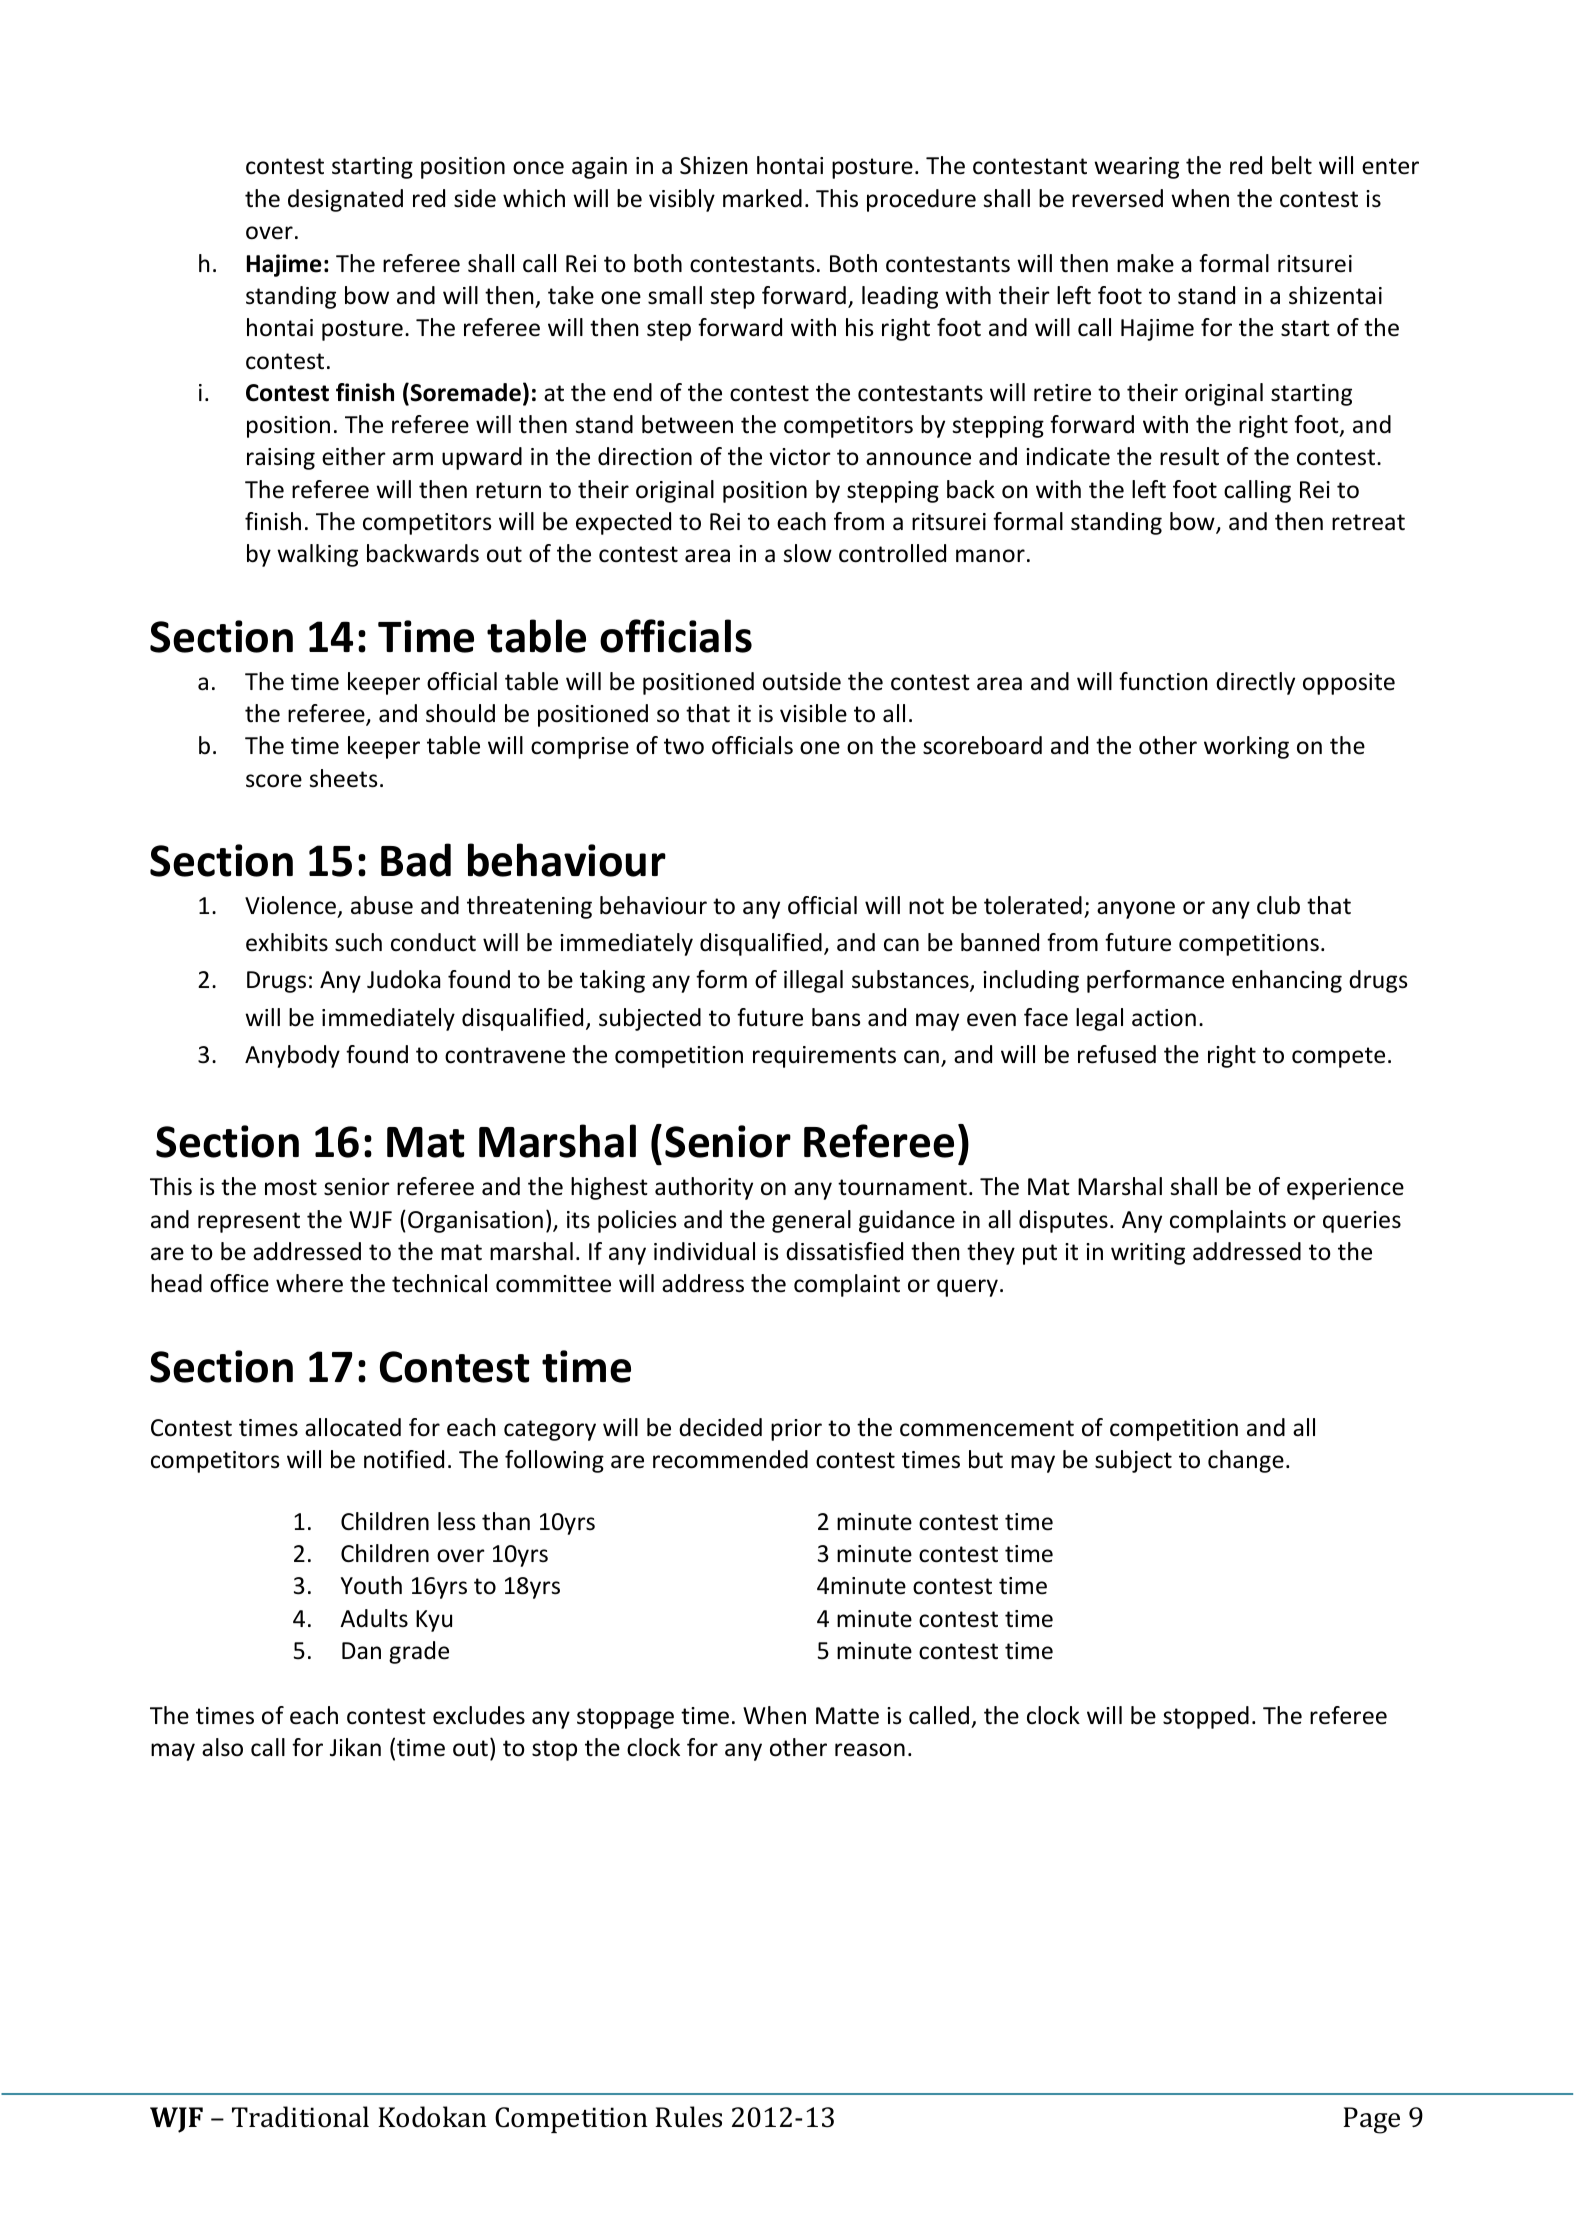 This image has width=1575, height=2228. I want to click on belt, so click(1292, 165).
